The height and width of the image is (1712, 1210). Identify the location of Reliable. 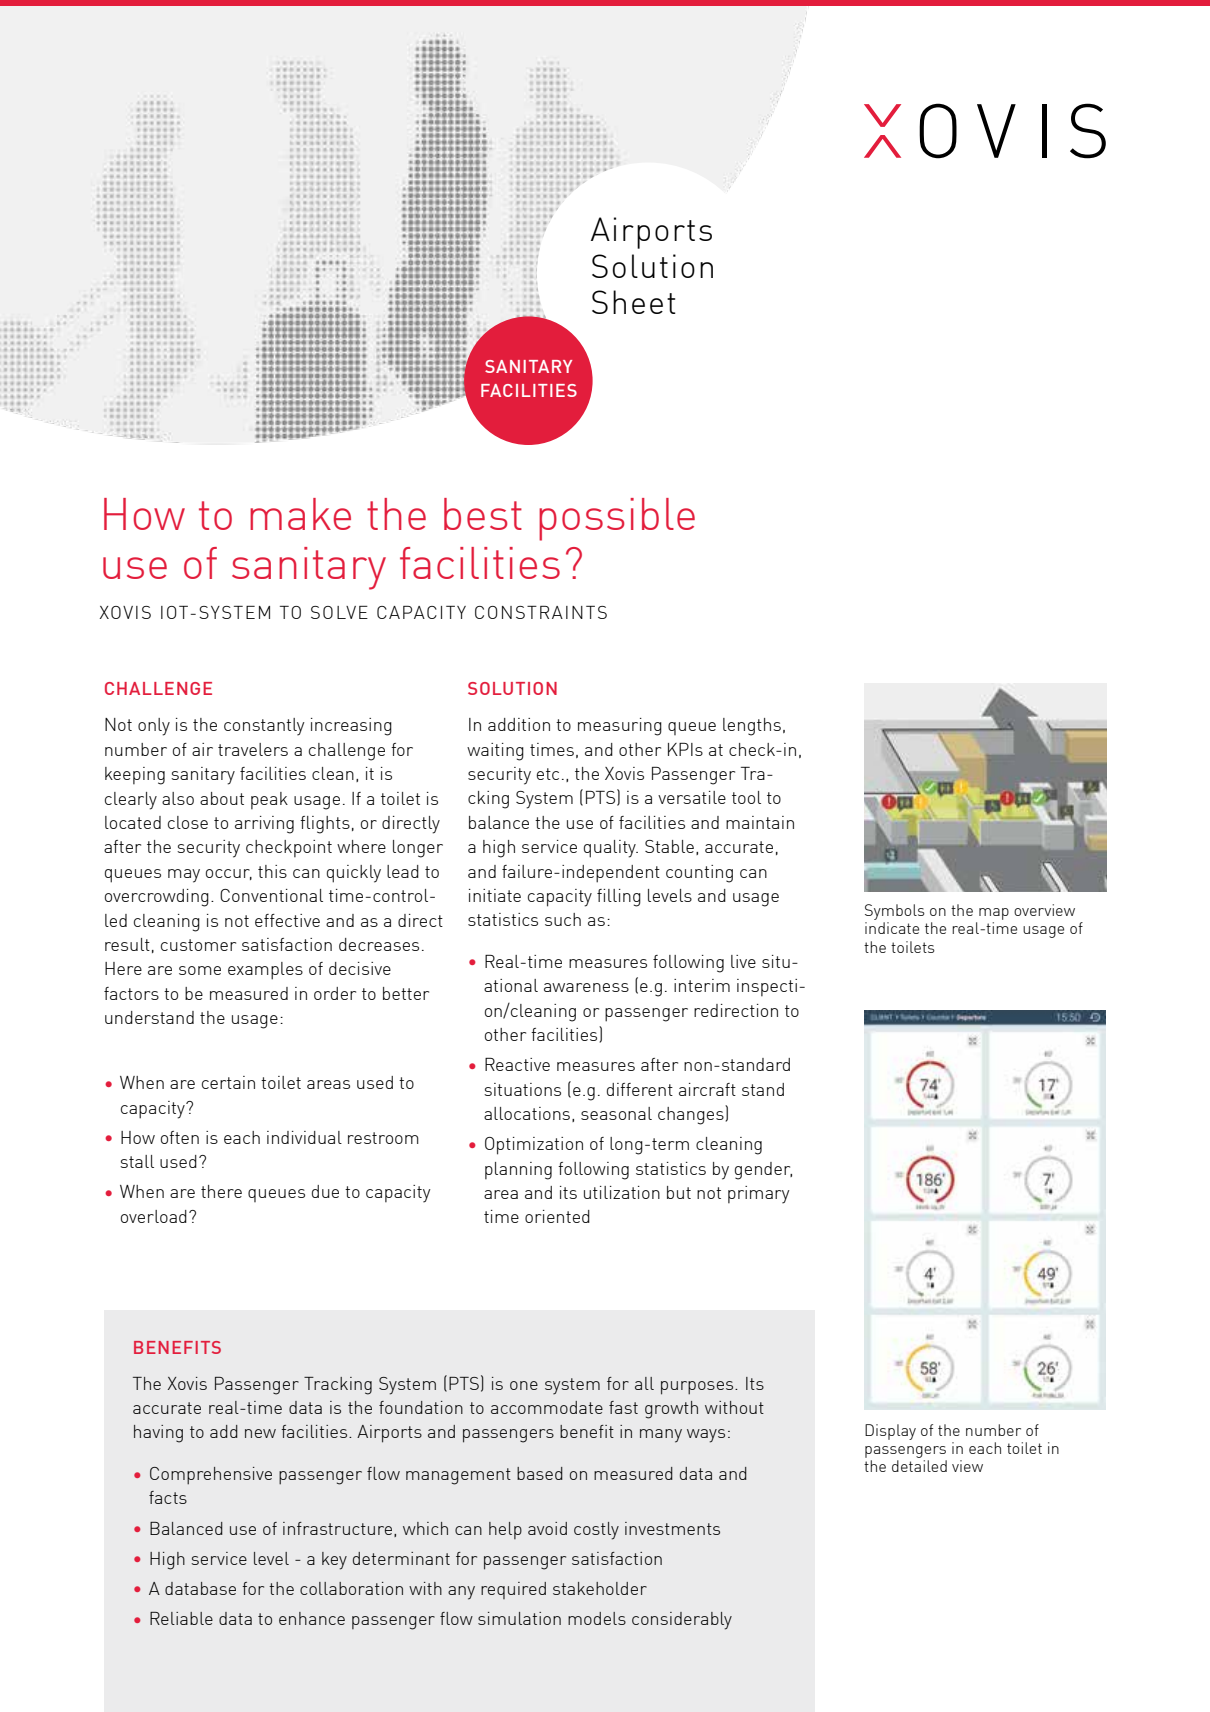
(181, 1618).
